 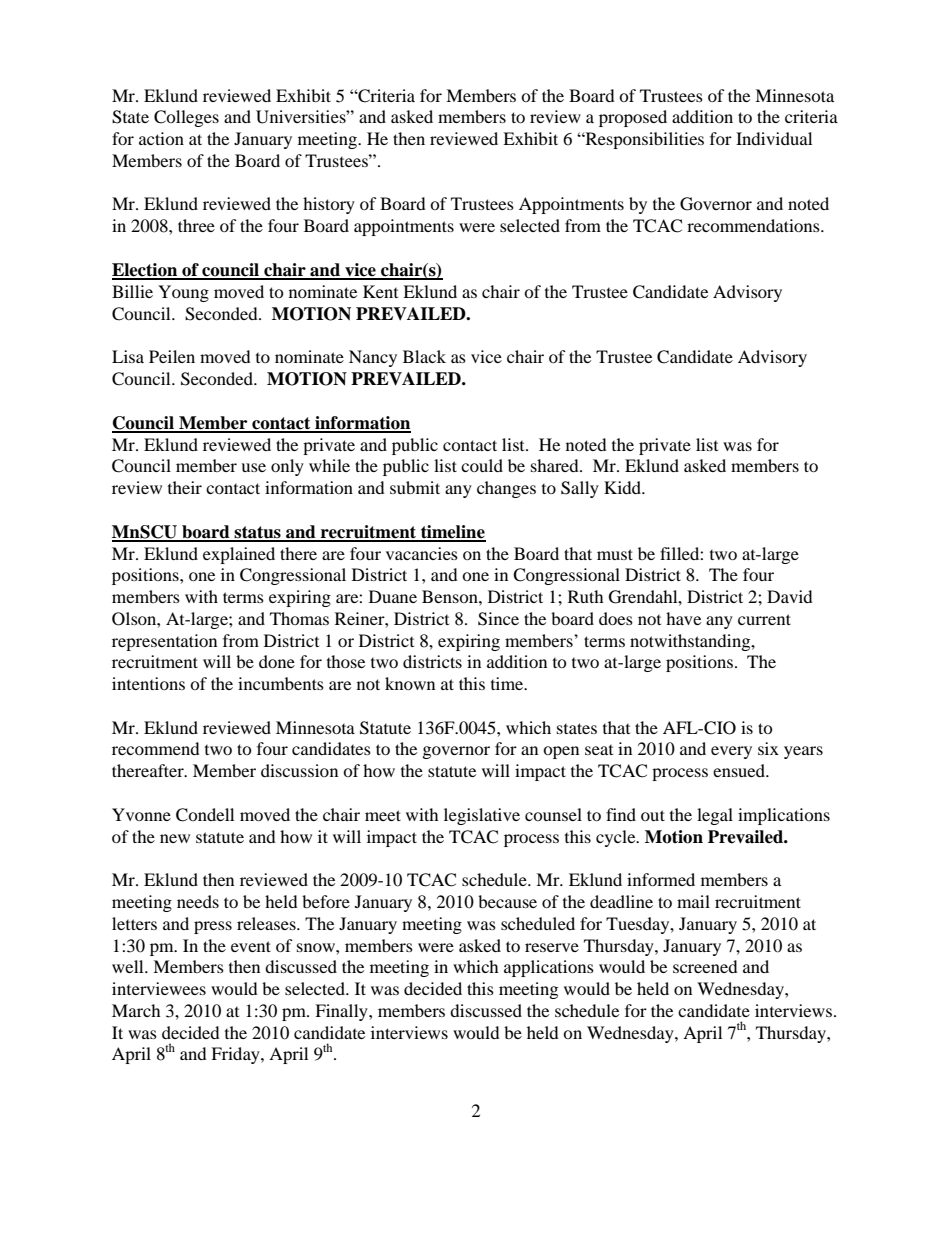 What do you see at coordinates (236, 1055) in the screenshot?
I see `Friday` at bounding box center [236, 1055].
